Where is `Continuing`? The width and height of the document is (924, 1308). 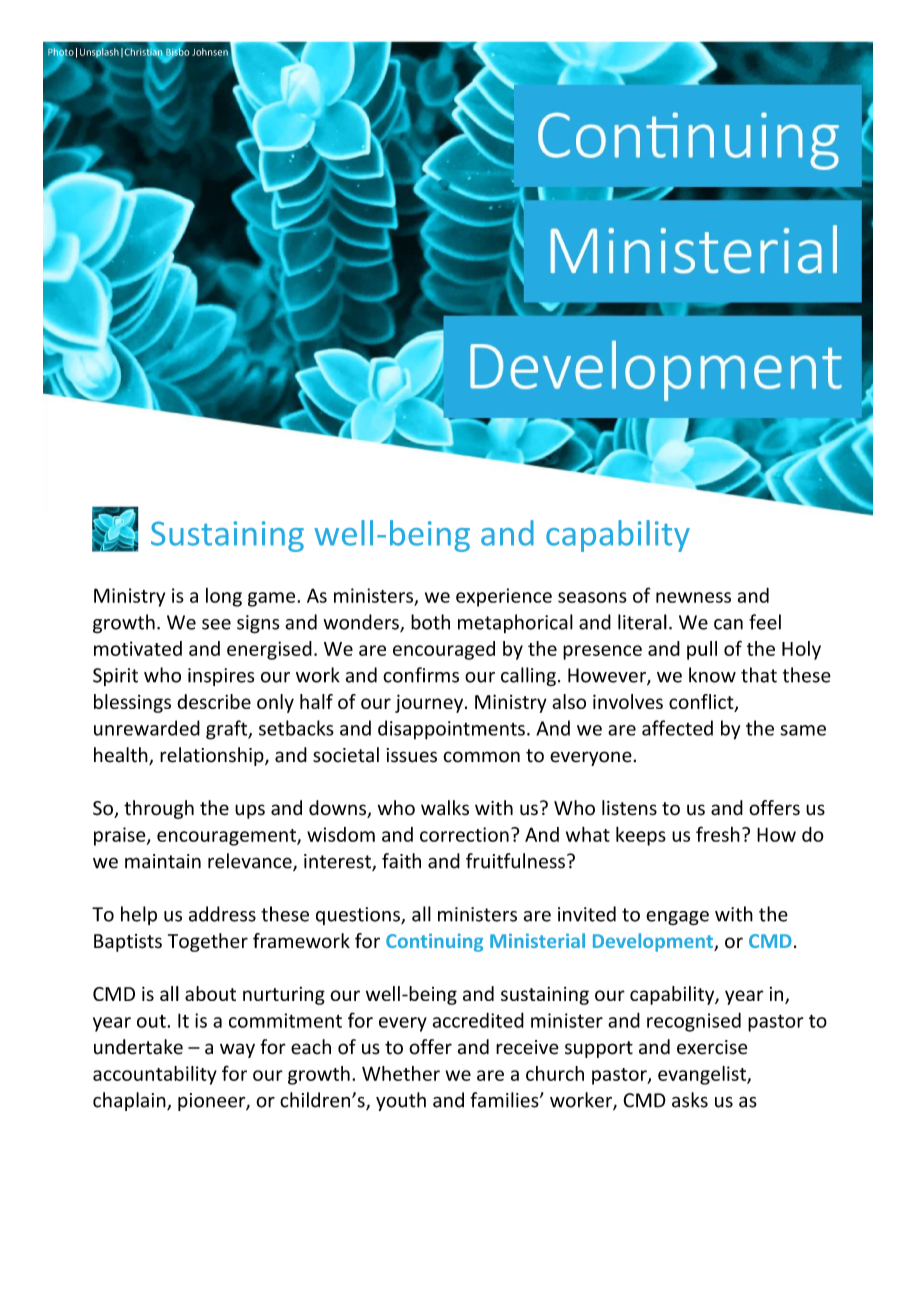 Continuing is located at coordinates (434, 942).
